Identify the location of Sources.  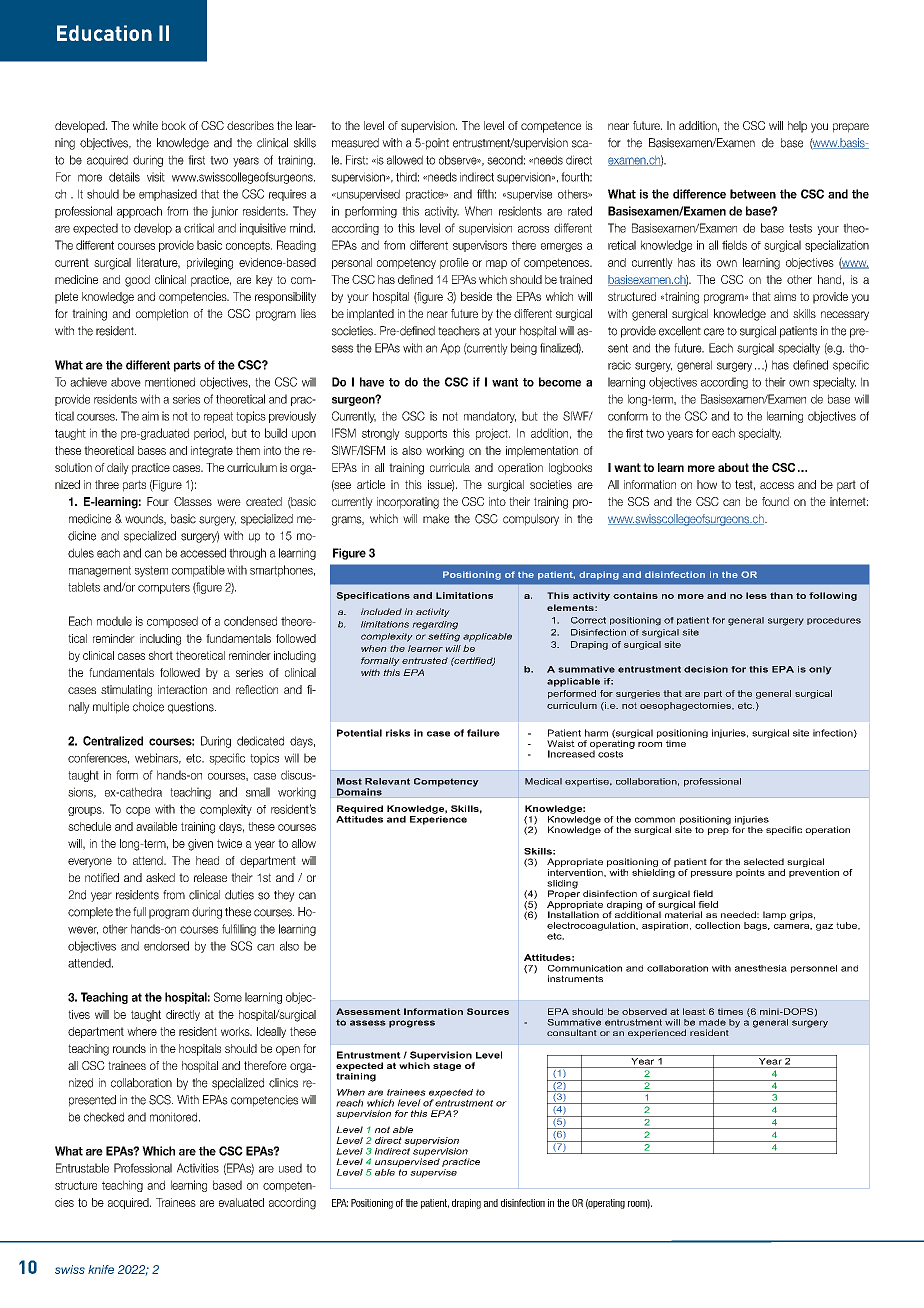
(488, 1011).
